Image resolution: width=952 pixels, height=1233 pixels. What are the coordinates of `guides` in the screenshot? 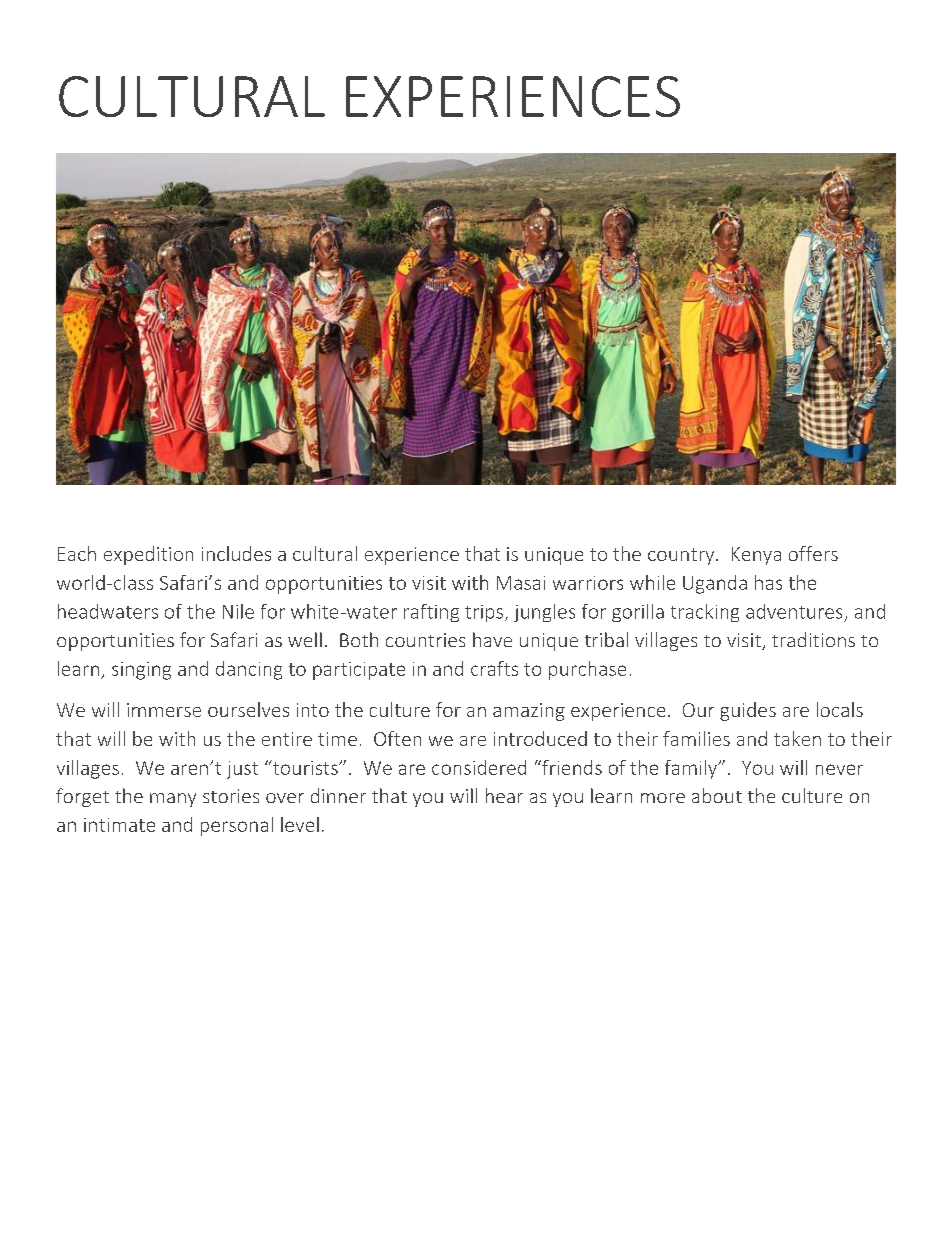 It's located at (748, 711).
